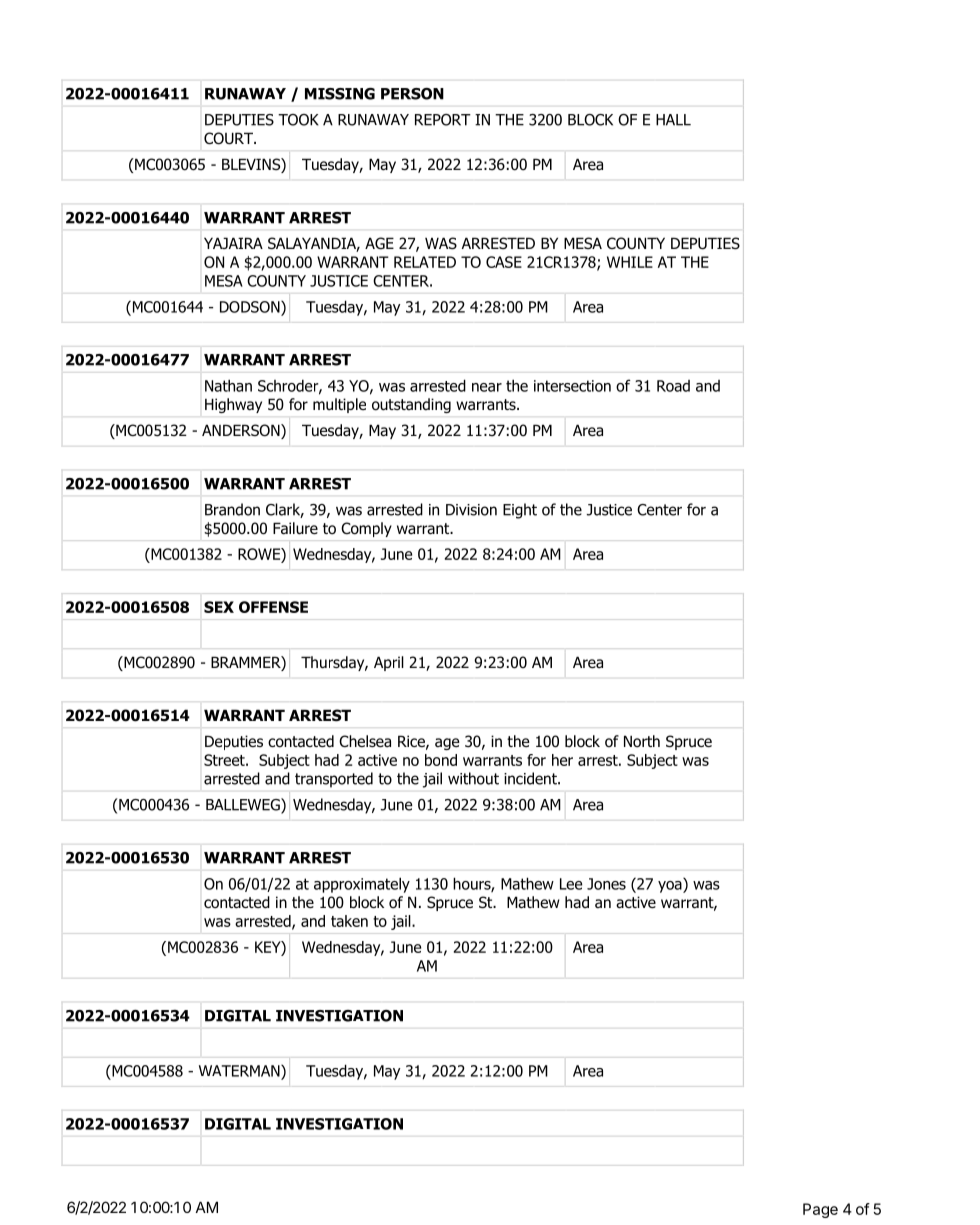 This document has height=1225, width=980. I want to click on TOOK, so click(298, 120).
